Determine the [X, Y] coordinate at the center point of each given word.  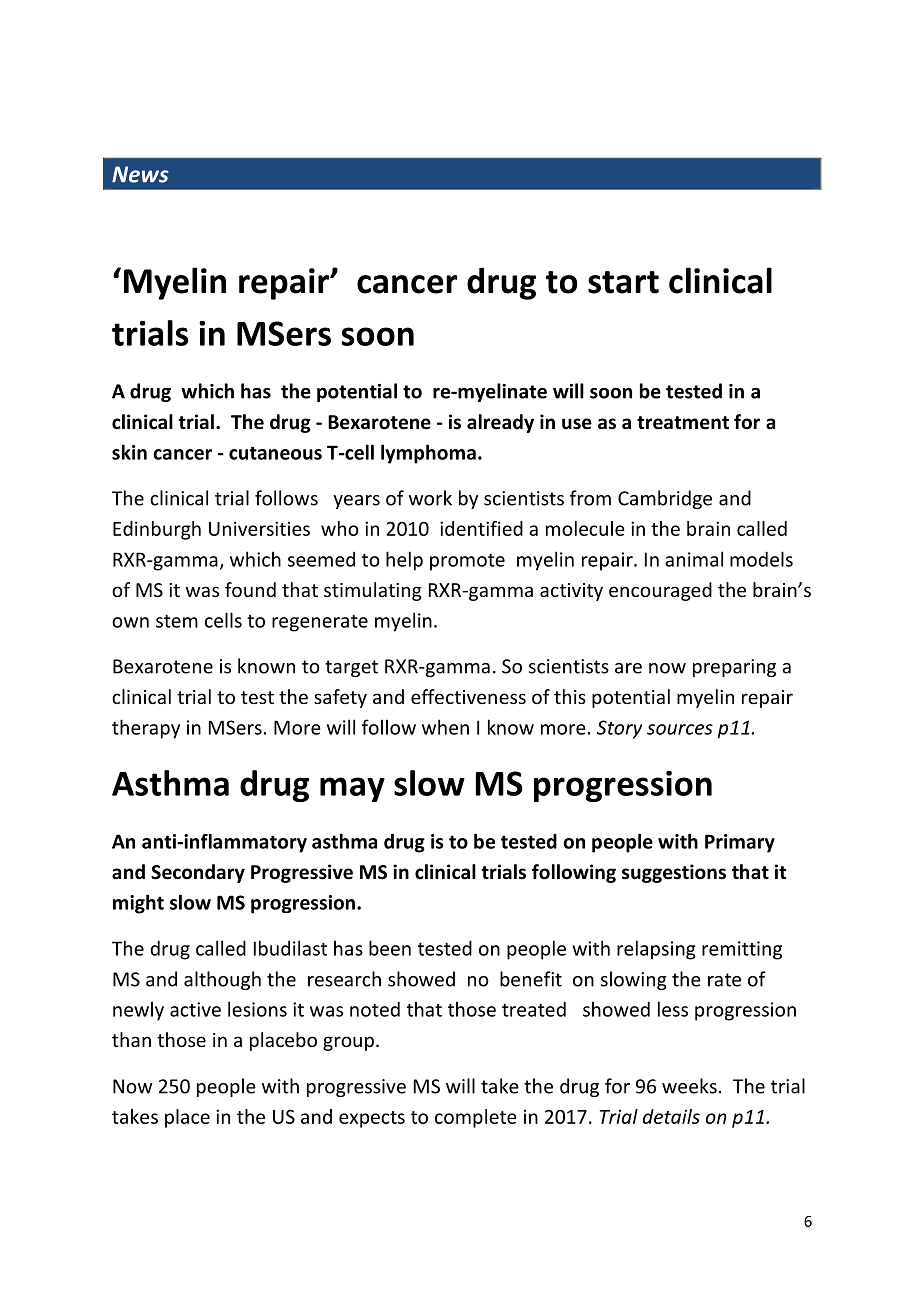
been [390, 948]
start [623, 282]
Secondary [198, 873]
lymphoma [428, 454]
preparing [734, 668]
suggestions [674, 873]
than [131, 1039]
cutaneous [275, 453]
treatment [683, 423]
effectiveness [468, 696]
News [140, 174]
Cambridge [665, 499]
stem [177, 621]
